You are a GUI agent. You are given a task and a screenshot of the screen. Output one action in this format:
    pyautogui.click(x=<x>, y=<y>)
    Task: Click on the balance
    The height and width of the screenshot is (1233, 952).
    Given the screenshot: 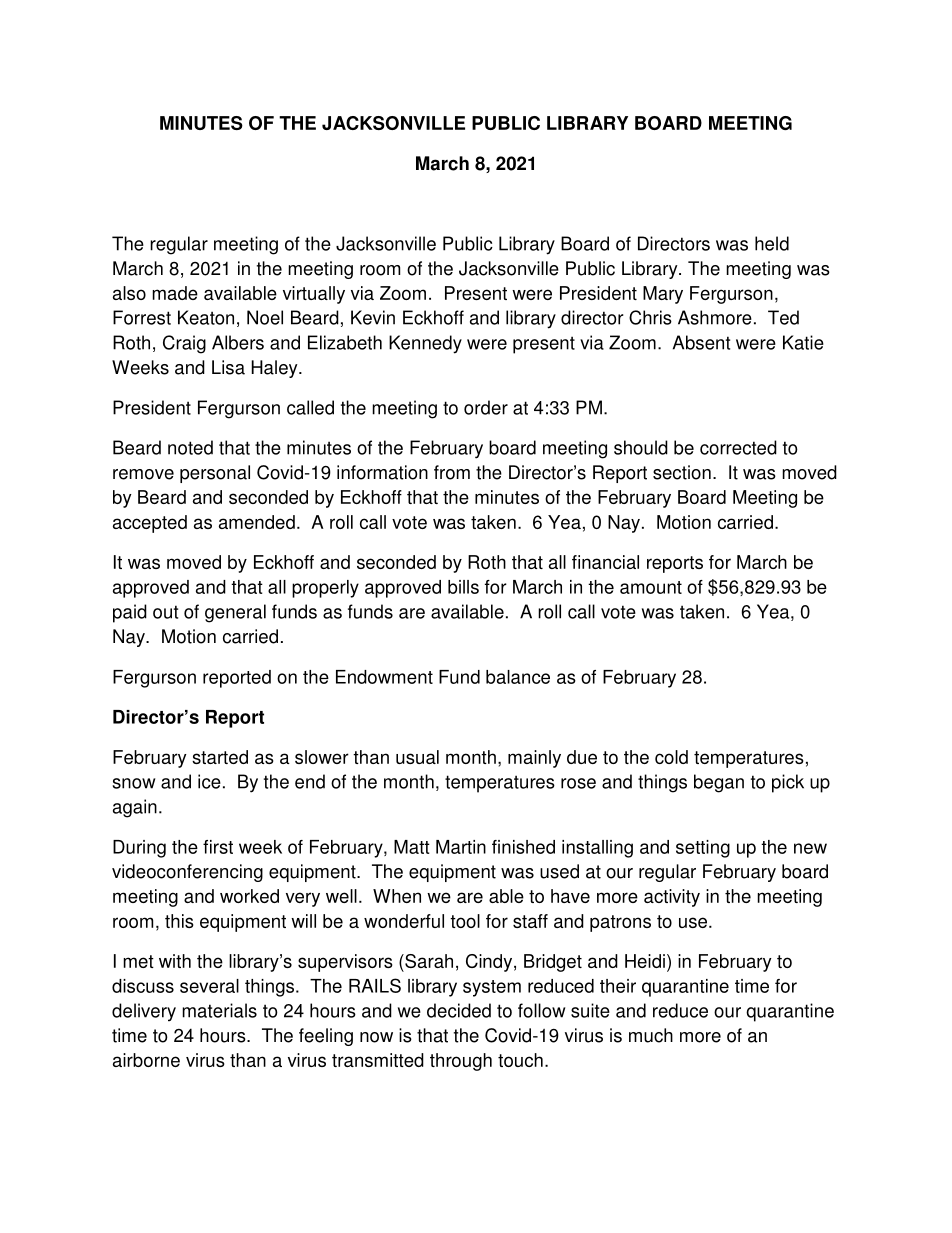 What is the action you would take?
    pyautogui.click(x=518, y=677)
